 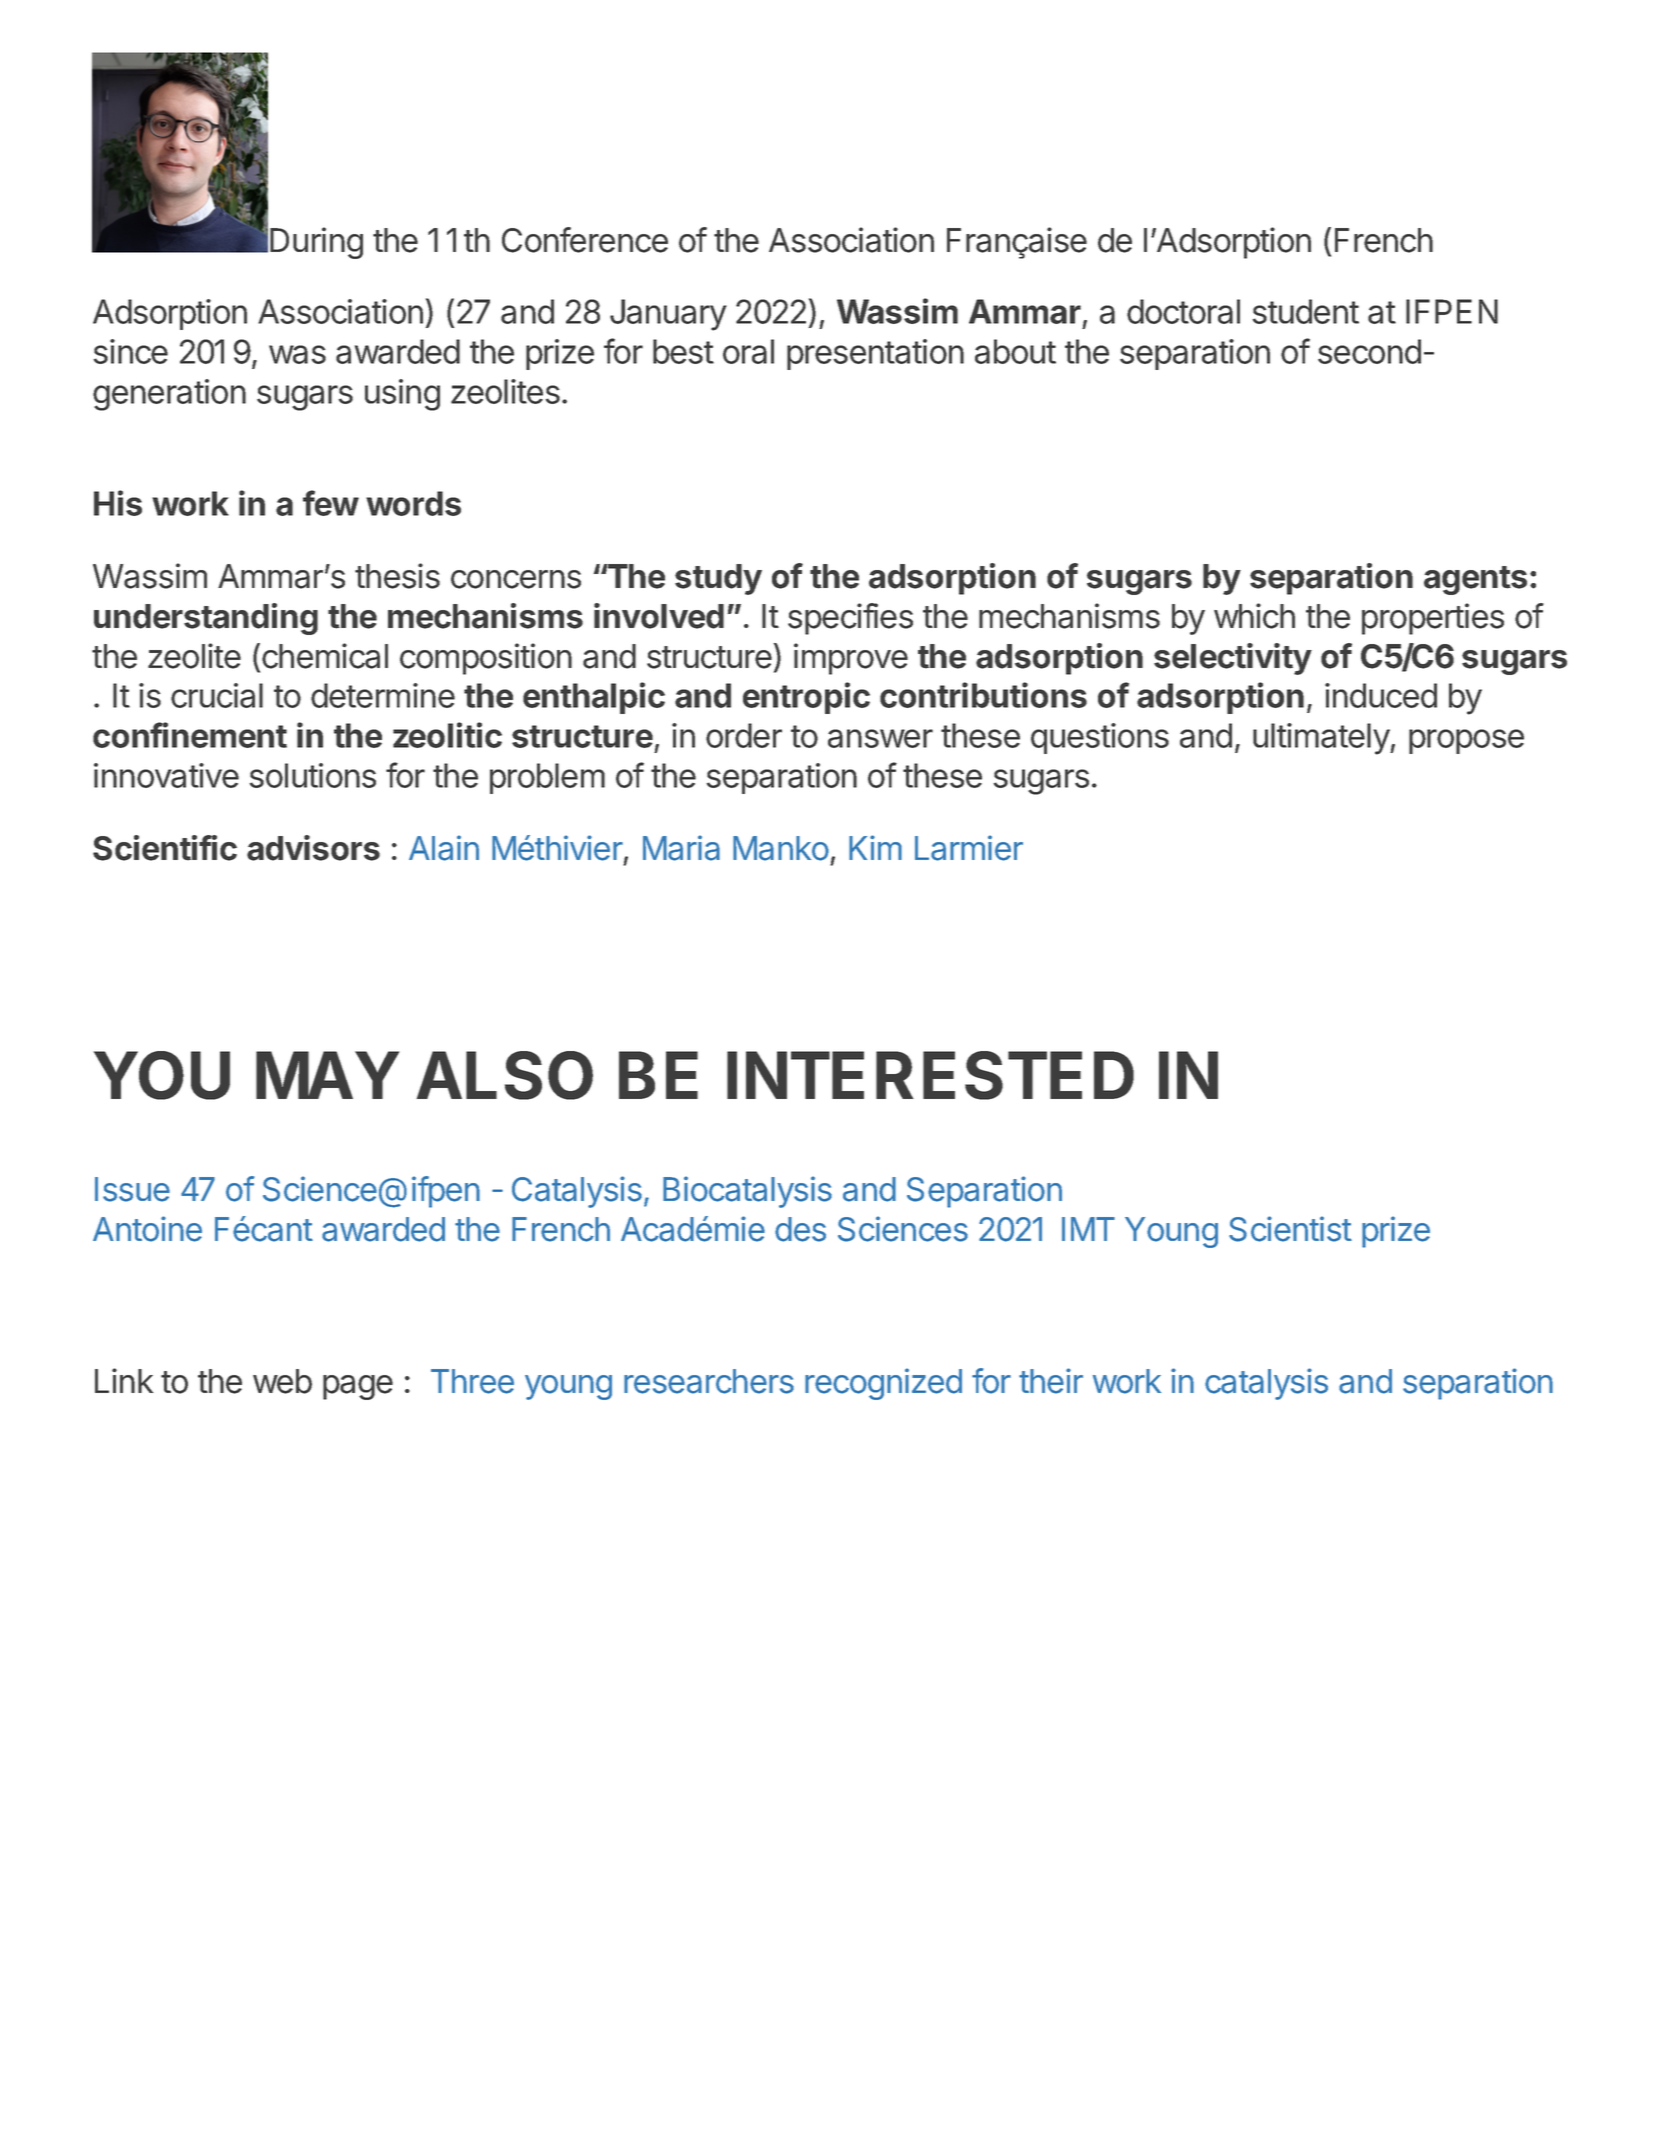 What do you see at coordinates (1051, 1381) in the document?
I see `their` at bounding box center [1051, 1381].
